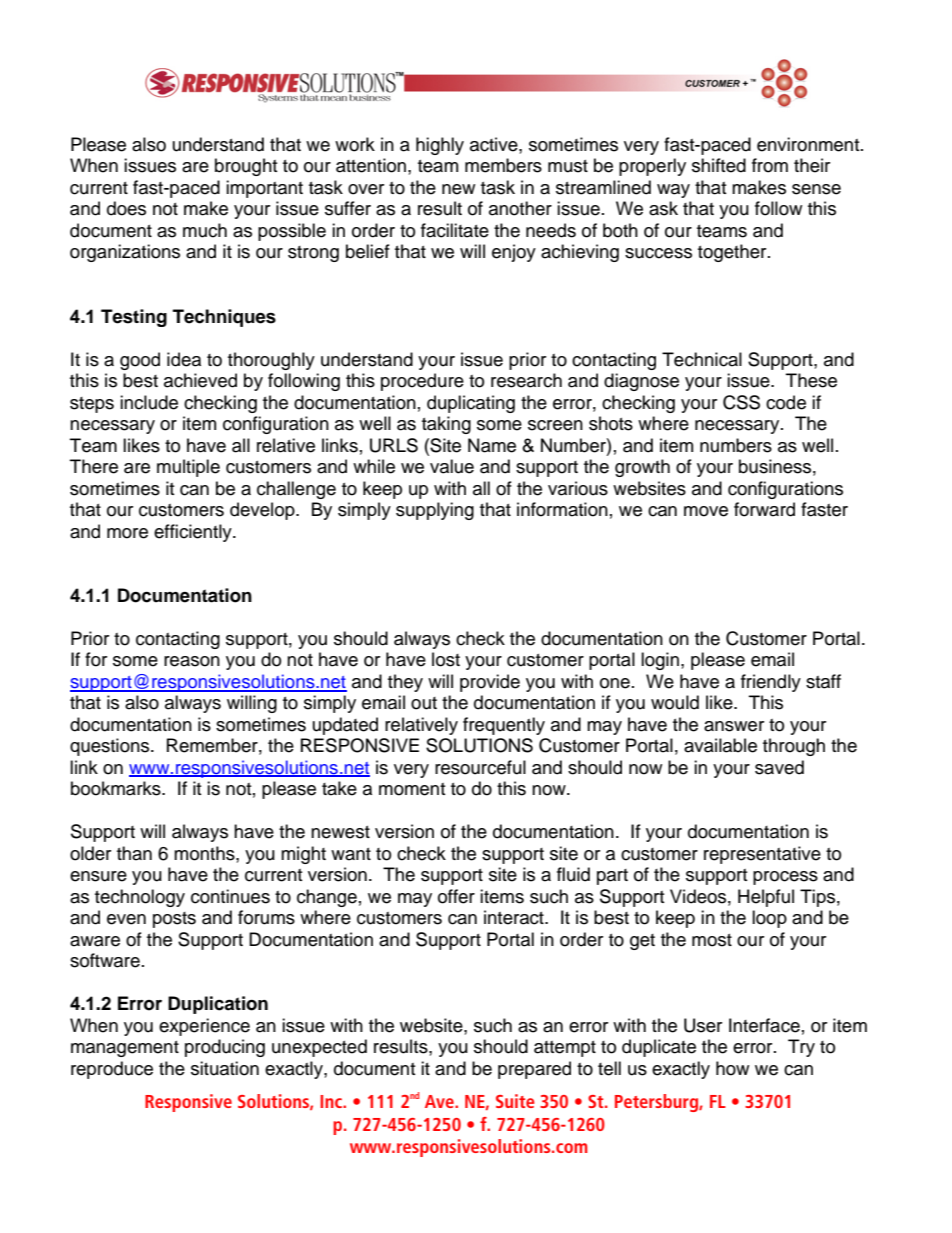  What do you see at coordinates (246, 167) in the document?
I see `brought` at bounding box center [246, 167].
